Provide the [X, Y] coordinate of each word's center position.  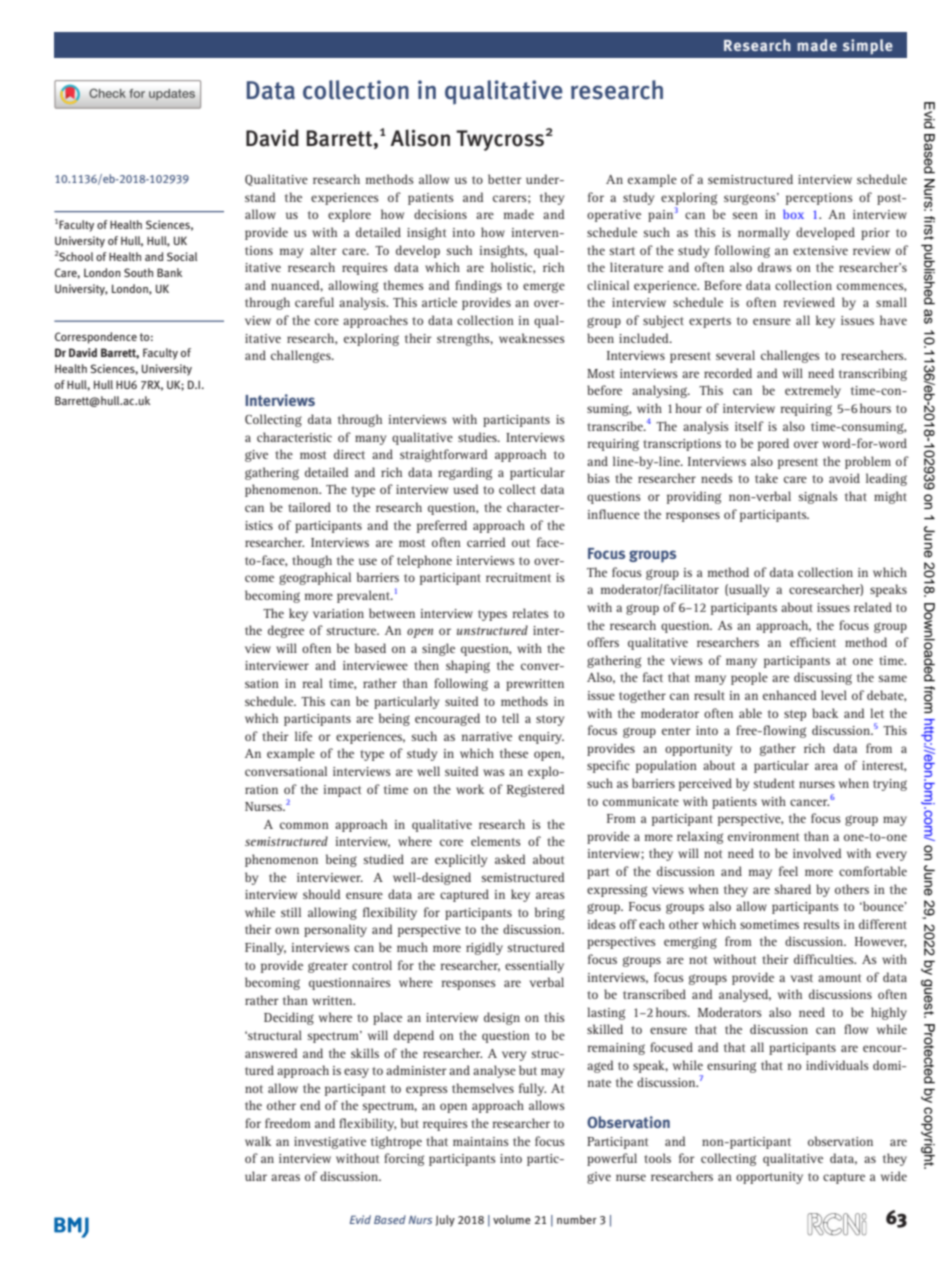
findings [478, 286]
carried [486, 542]
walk [258, 1141]
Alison [420, 138]
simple [868, 47]
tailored [309, 507]
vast [801, 978]
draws [775, 267]
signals [818, 497]
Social [182, 256]
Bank [169, 272]
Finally [265, 948]
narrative [487, 736]
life [303, 736]
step [795, 715]
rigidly [484, 948]
